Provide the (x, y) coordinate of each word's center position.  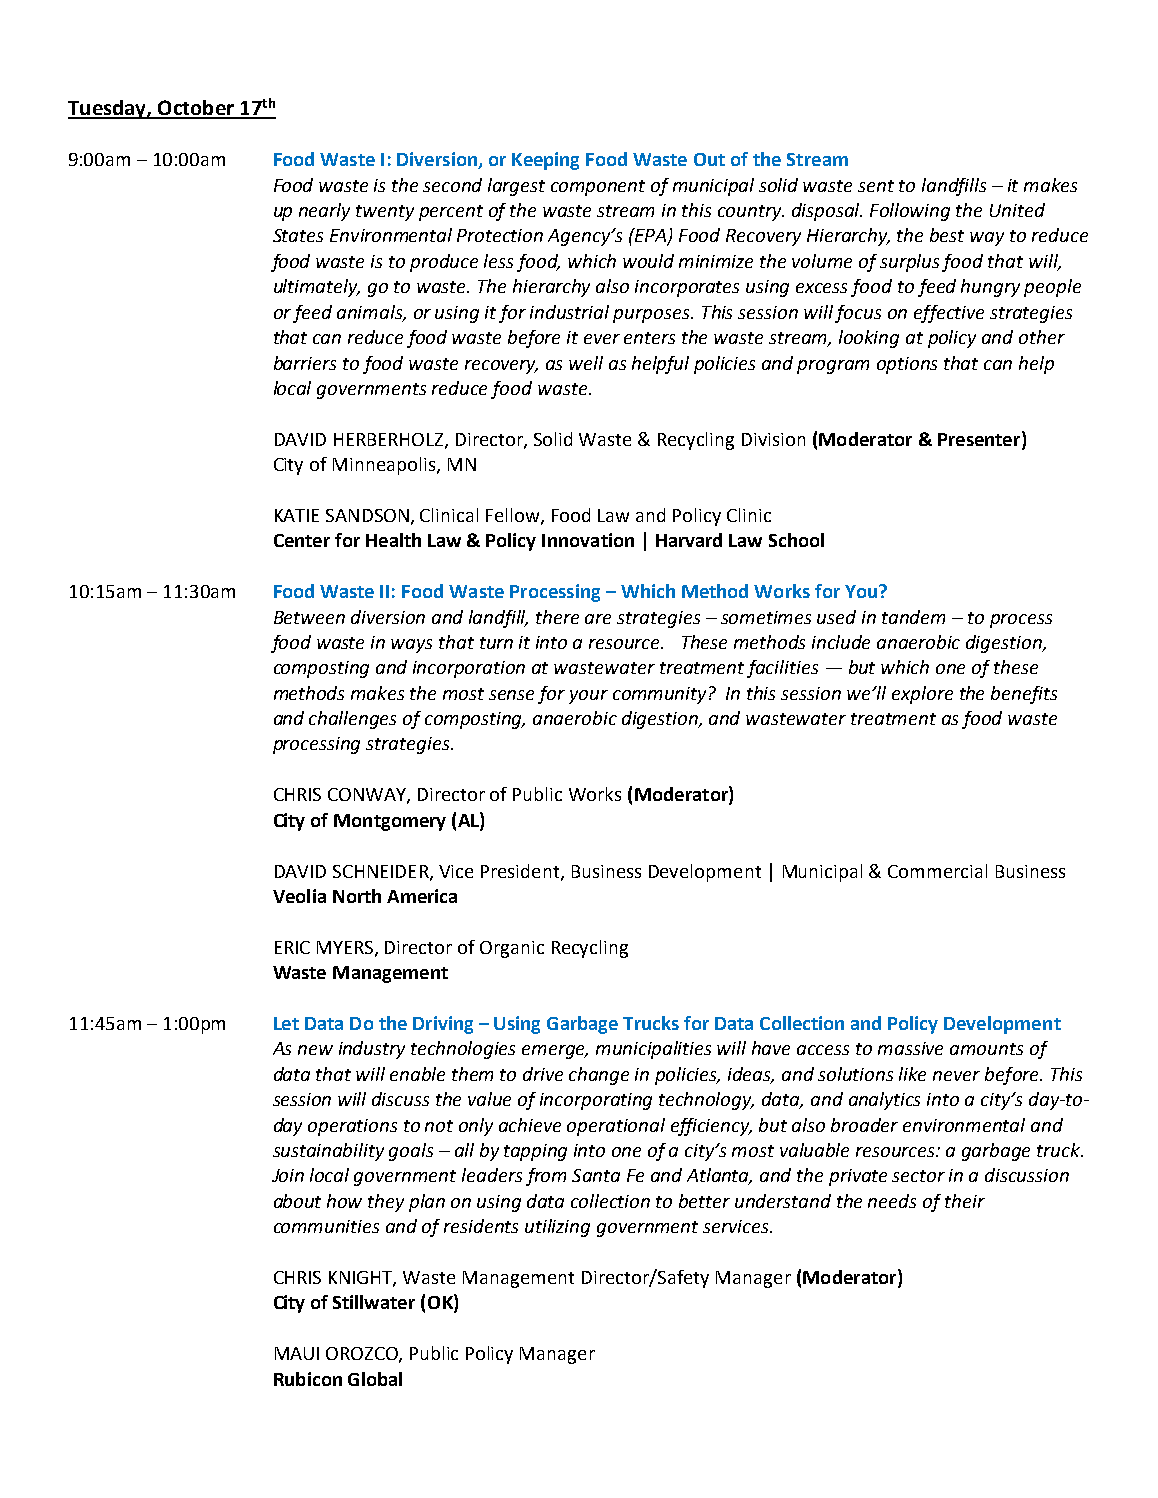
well (586, 363)
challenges (352, 720)
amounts (986, 1049)
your (588, 697)
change (599, 1076)
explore (922, 695)
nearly (324, 212)
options (907, 365)
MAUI (297, 1353)
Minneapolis (385, 466)
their (965, 1201)
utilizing (557, 1228)
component (598, 188)
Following (910, 212)
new (315, 1050)
